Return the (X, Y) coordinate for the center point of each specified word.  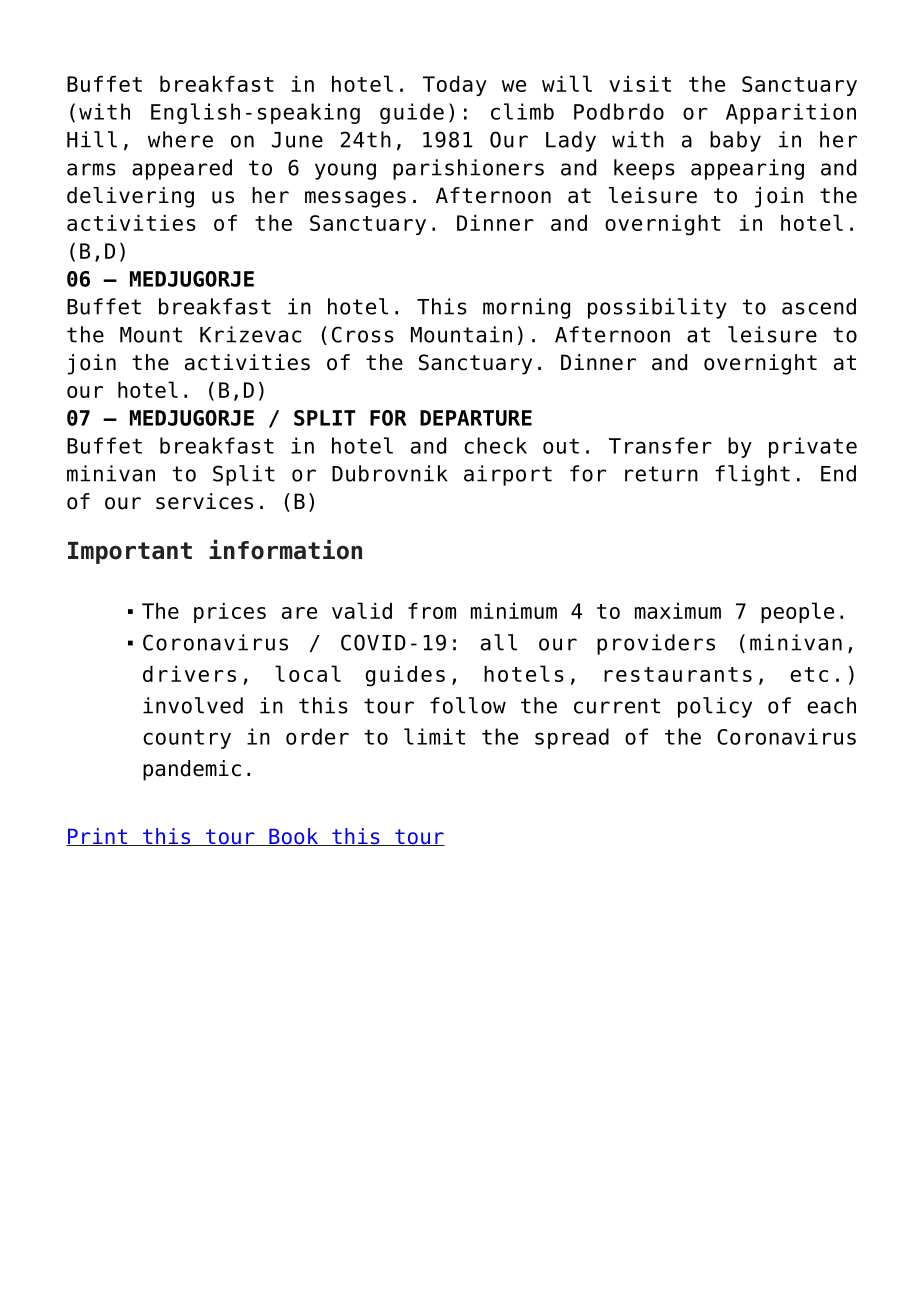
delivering (130, 197)
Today (455, 86)
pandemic (192, 770)
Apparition (791, 113)
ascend (819, 306)
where (180, 139)
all (499, 642)
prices (230, 613)
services (204, 501)
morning (526, 308)
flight (752, 475)
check (495, 445)
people (797, 612)
